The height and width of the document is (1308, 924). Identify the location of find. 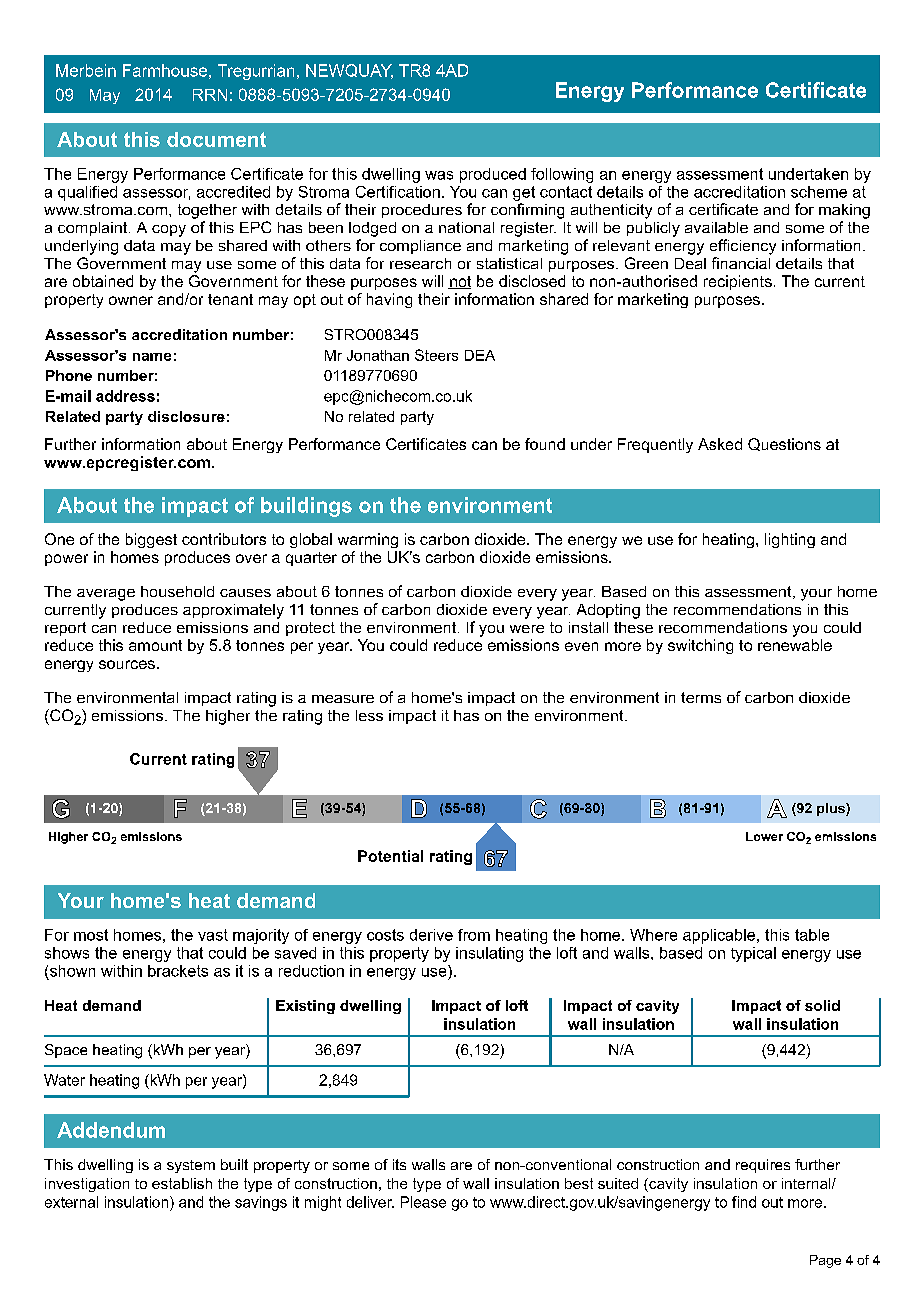
(744, 1202).
